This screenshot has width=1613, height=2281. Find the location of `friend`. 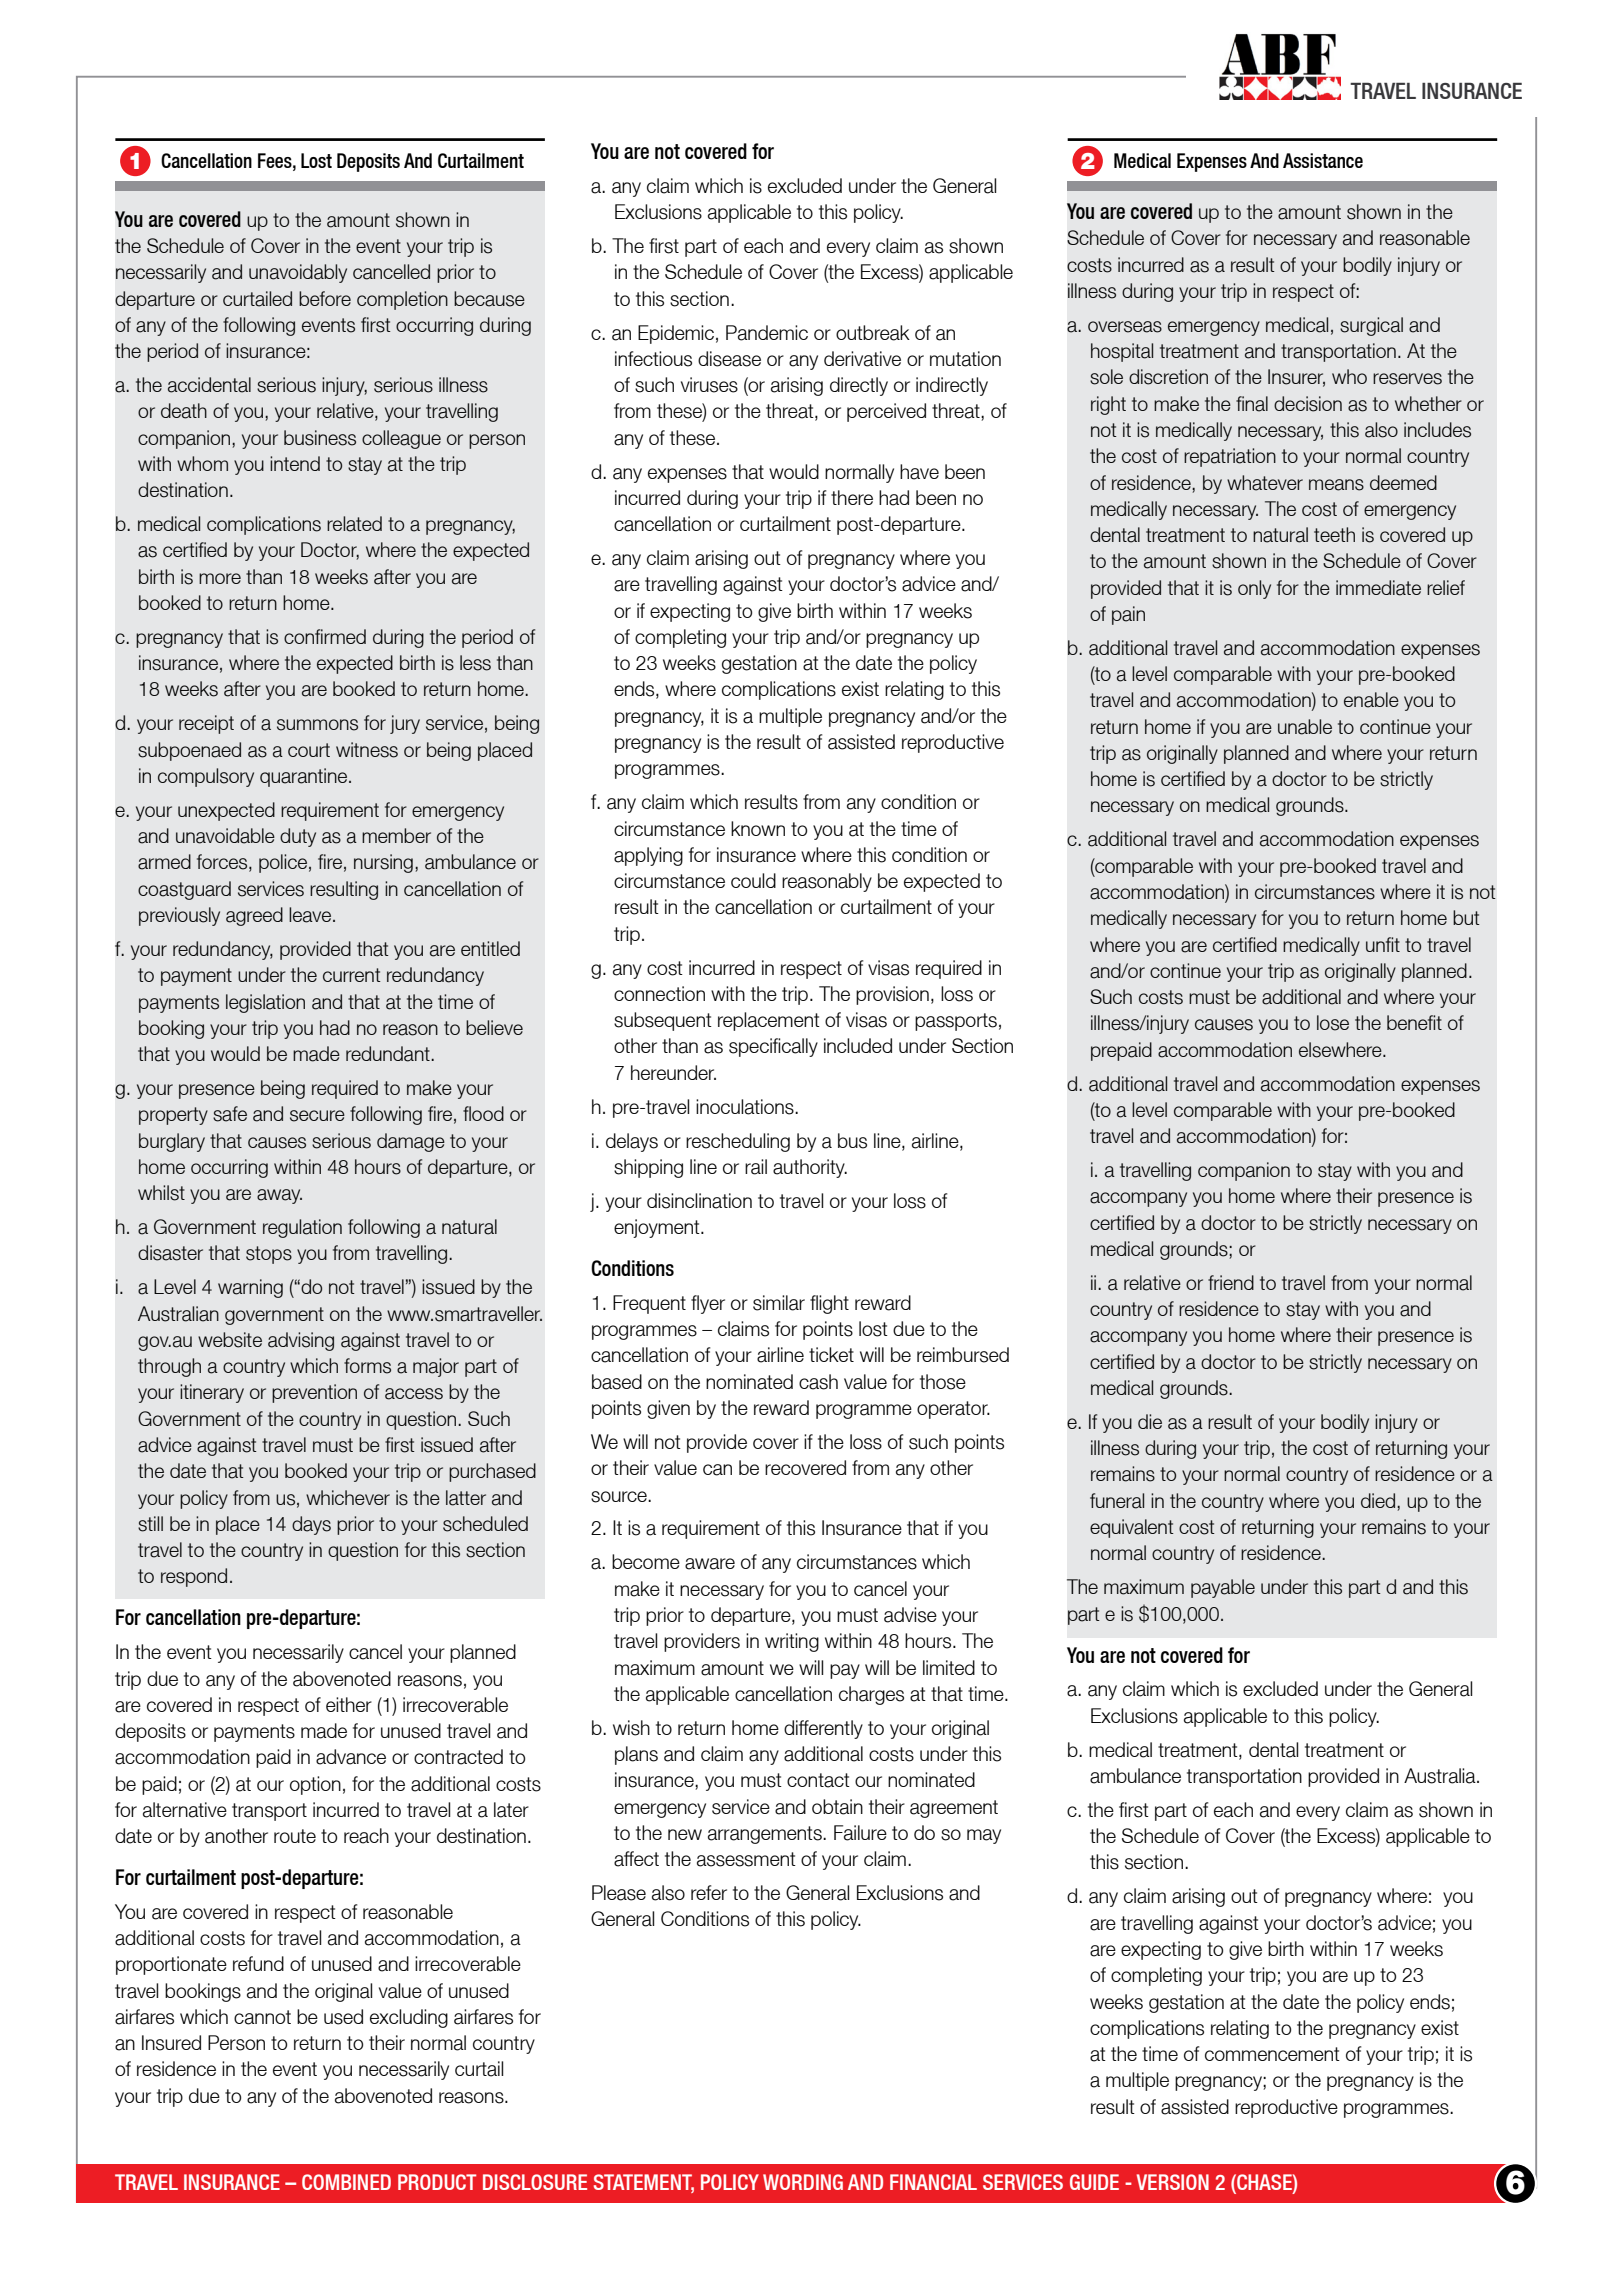

friend is located at coordinates (1231, 1282).
